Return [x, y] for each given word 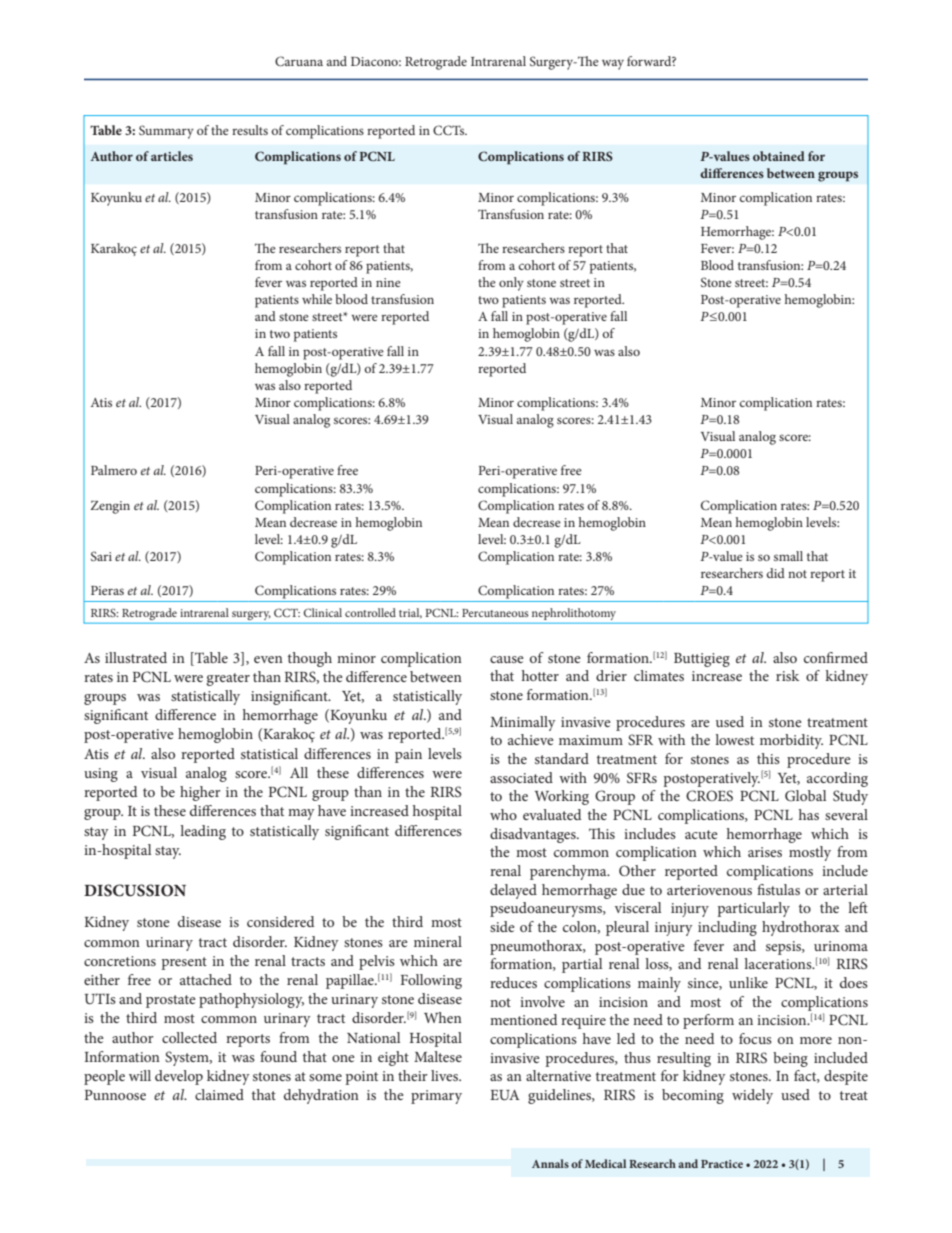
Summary [166, 132]
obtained [779, 156]
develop [179, 1077]
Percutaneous [495, 613]
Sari [101, 556]
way [613, 64]
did [775, 573]
